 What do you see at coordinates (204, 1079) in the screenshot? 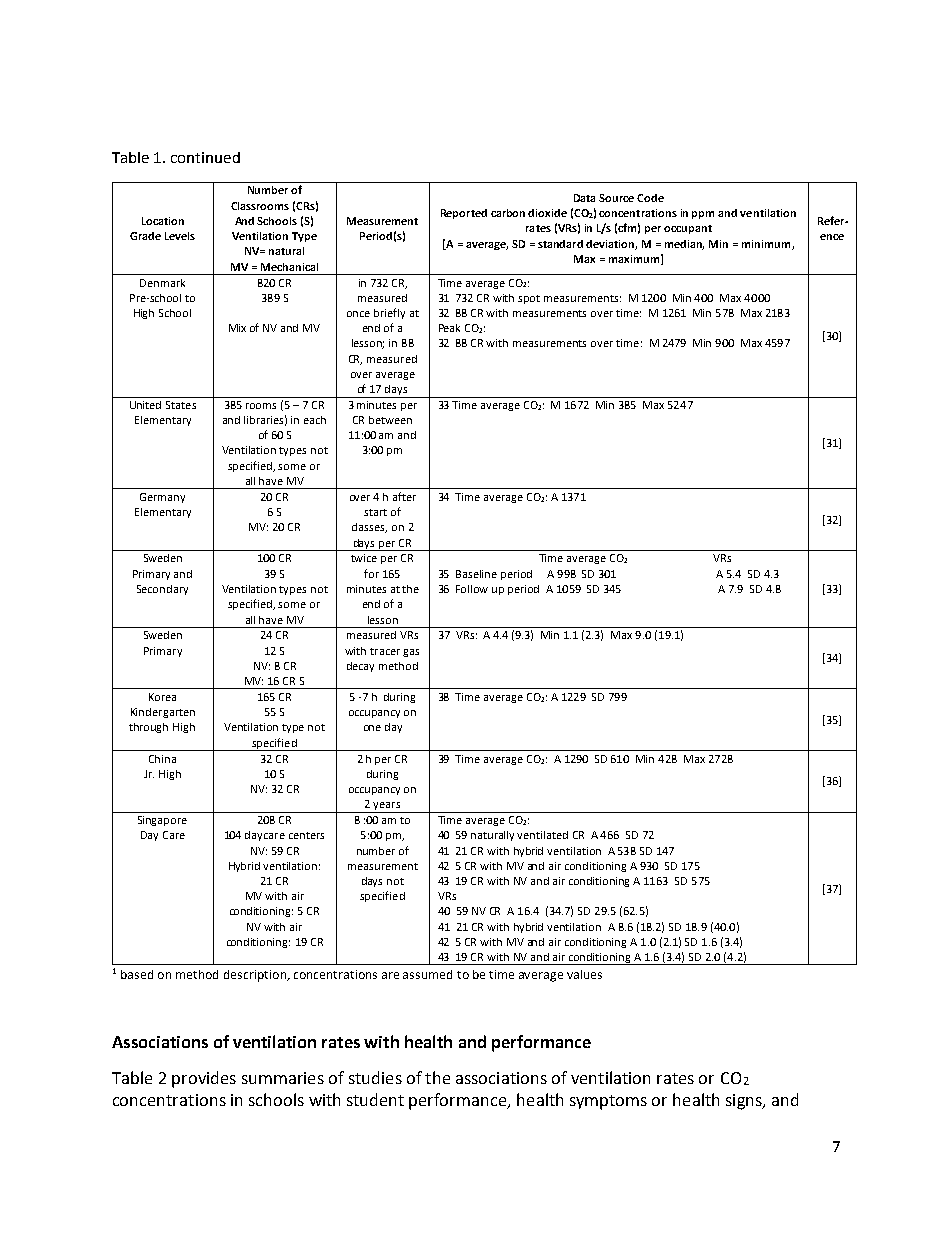
I see `provides` at bounding box center [204, 1079].
